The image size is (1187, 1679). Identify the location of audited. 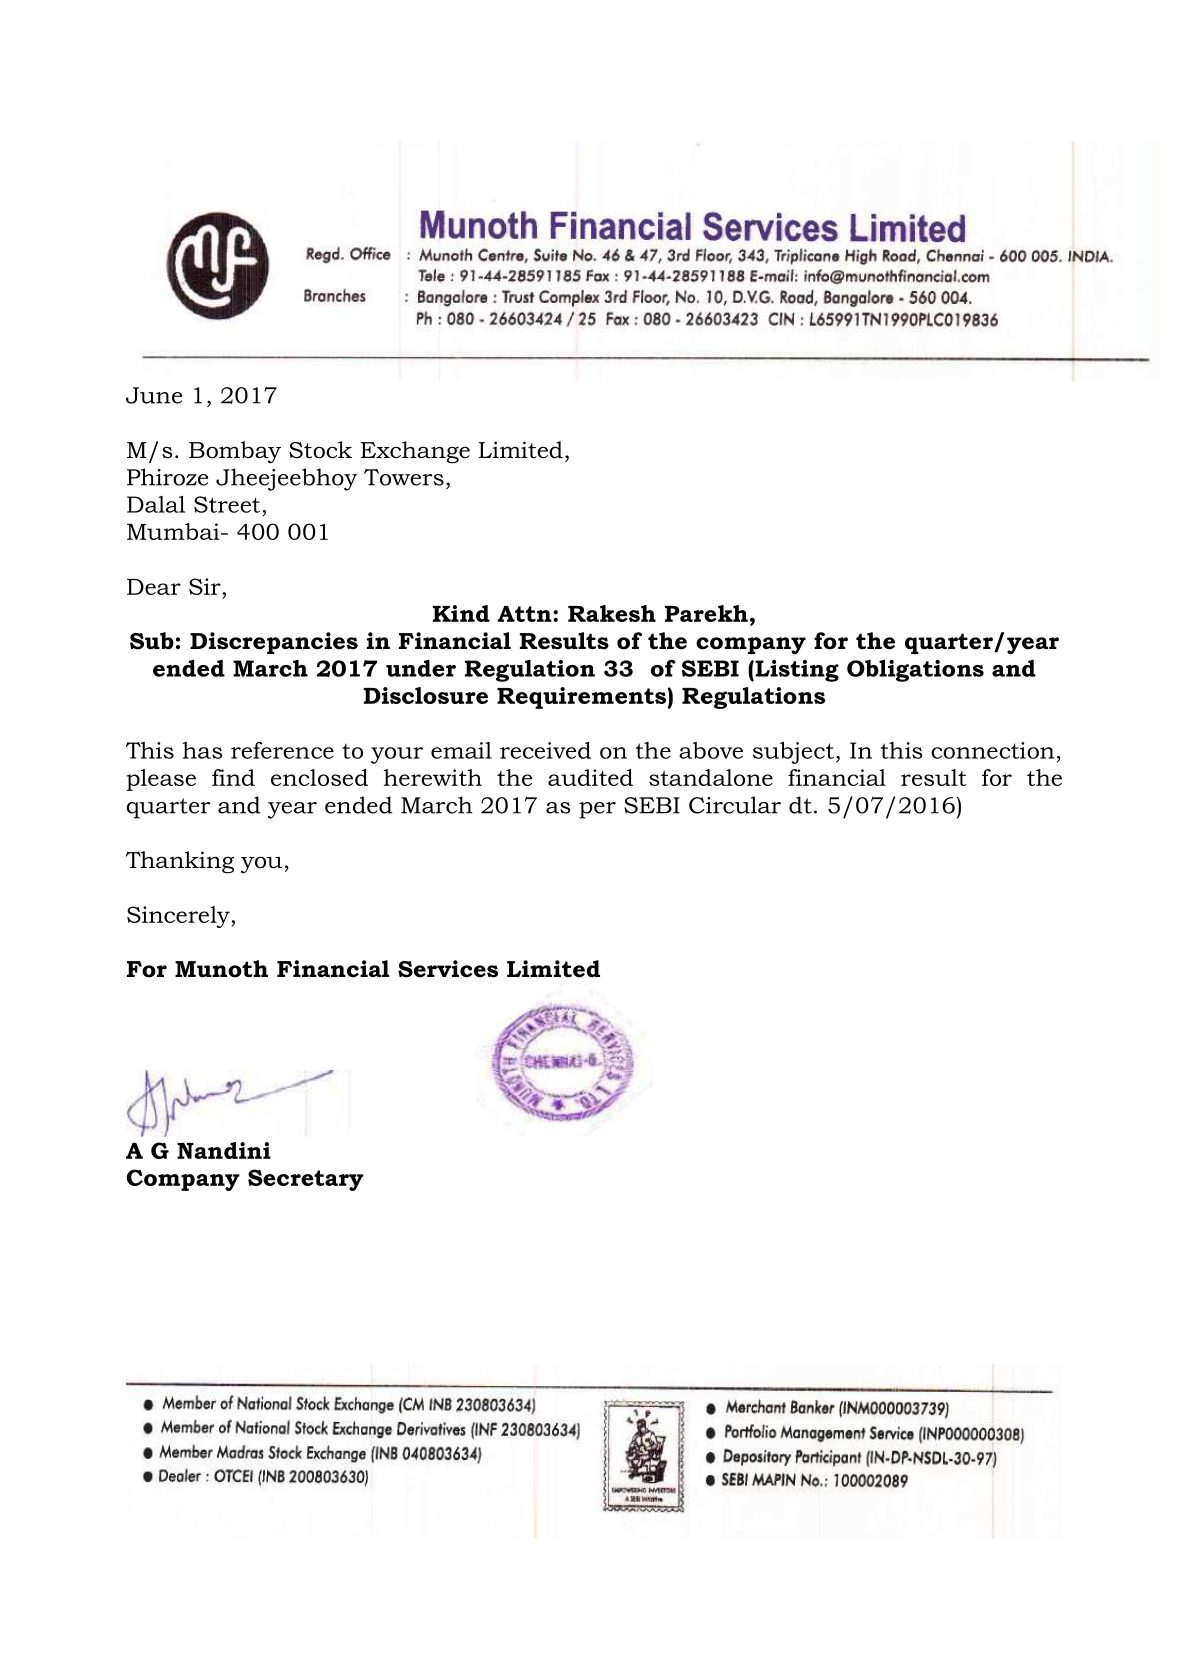
(590, 777).
